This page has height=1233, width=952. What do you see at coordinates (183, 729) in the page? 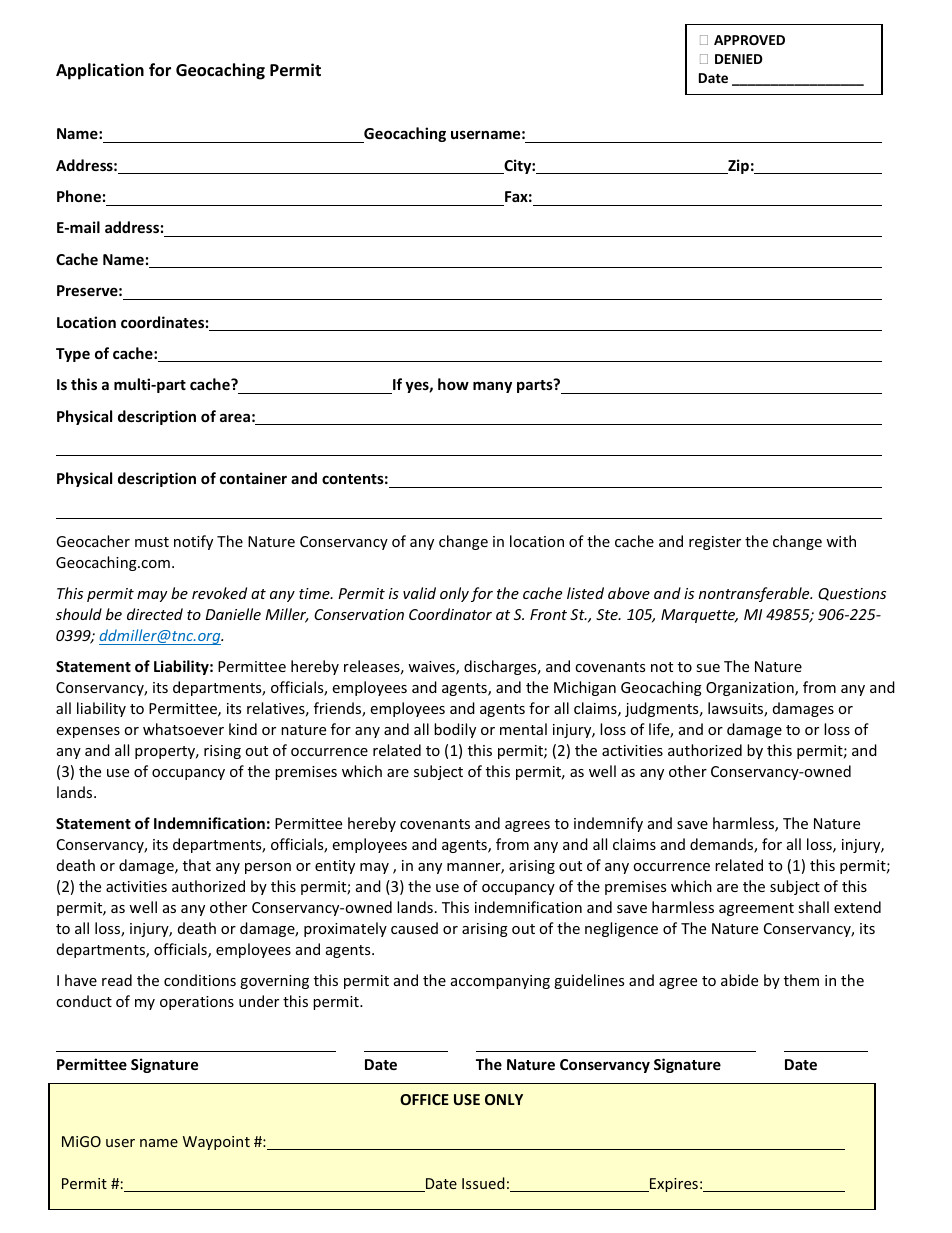
I see `whatsoever` at bounding box center [183, 729].
